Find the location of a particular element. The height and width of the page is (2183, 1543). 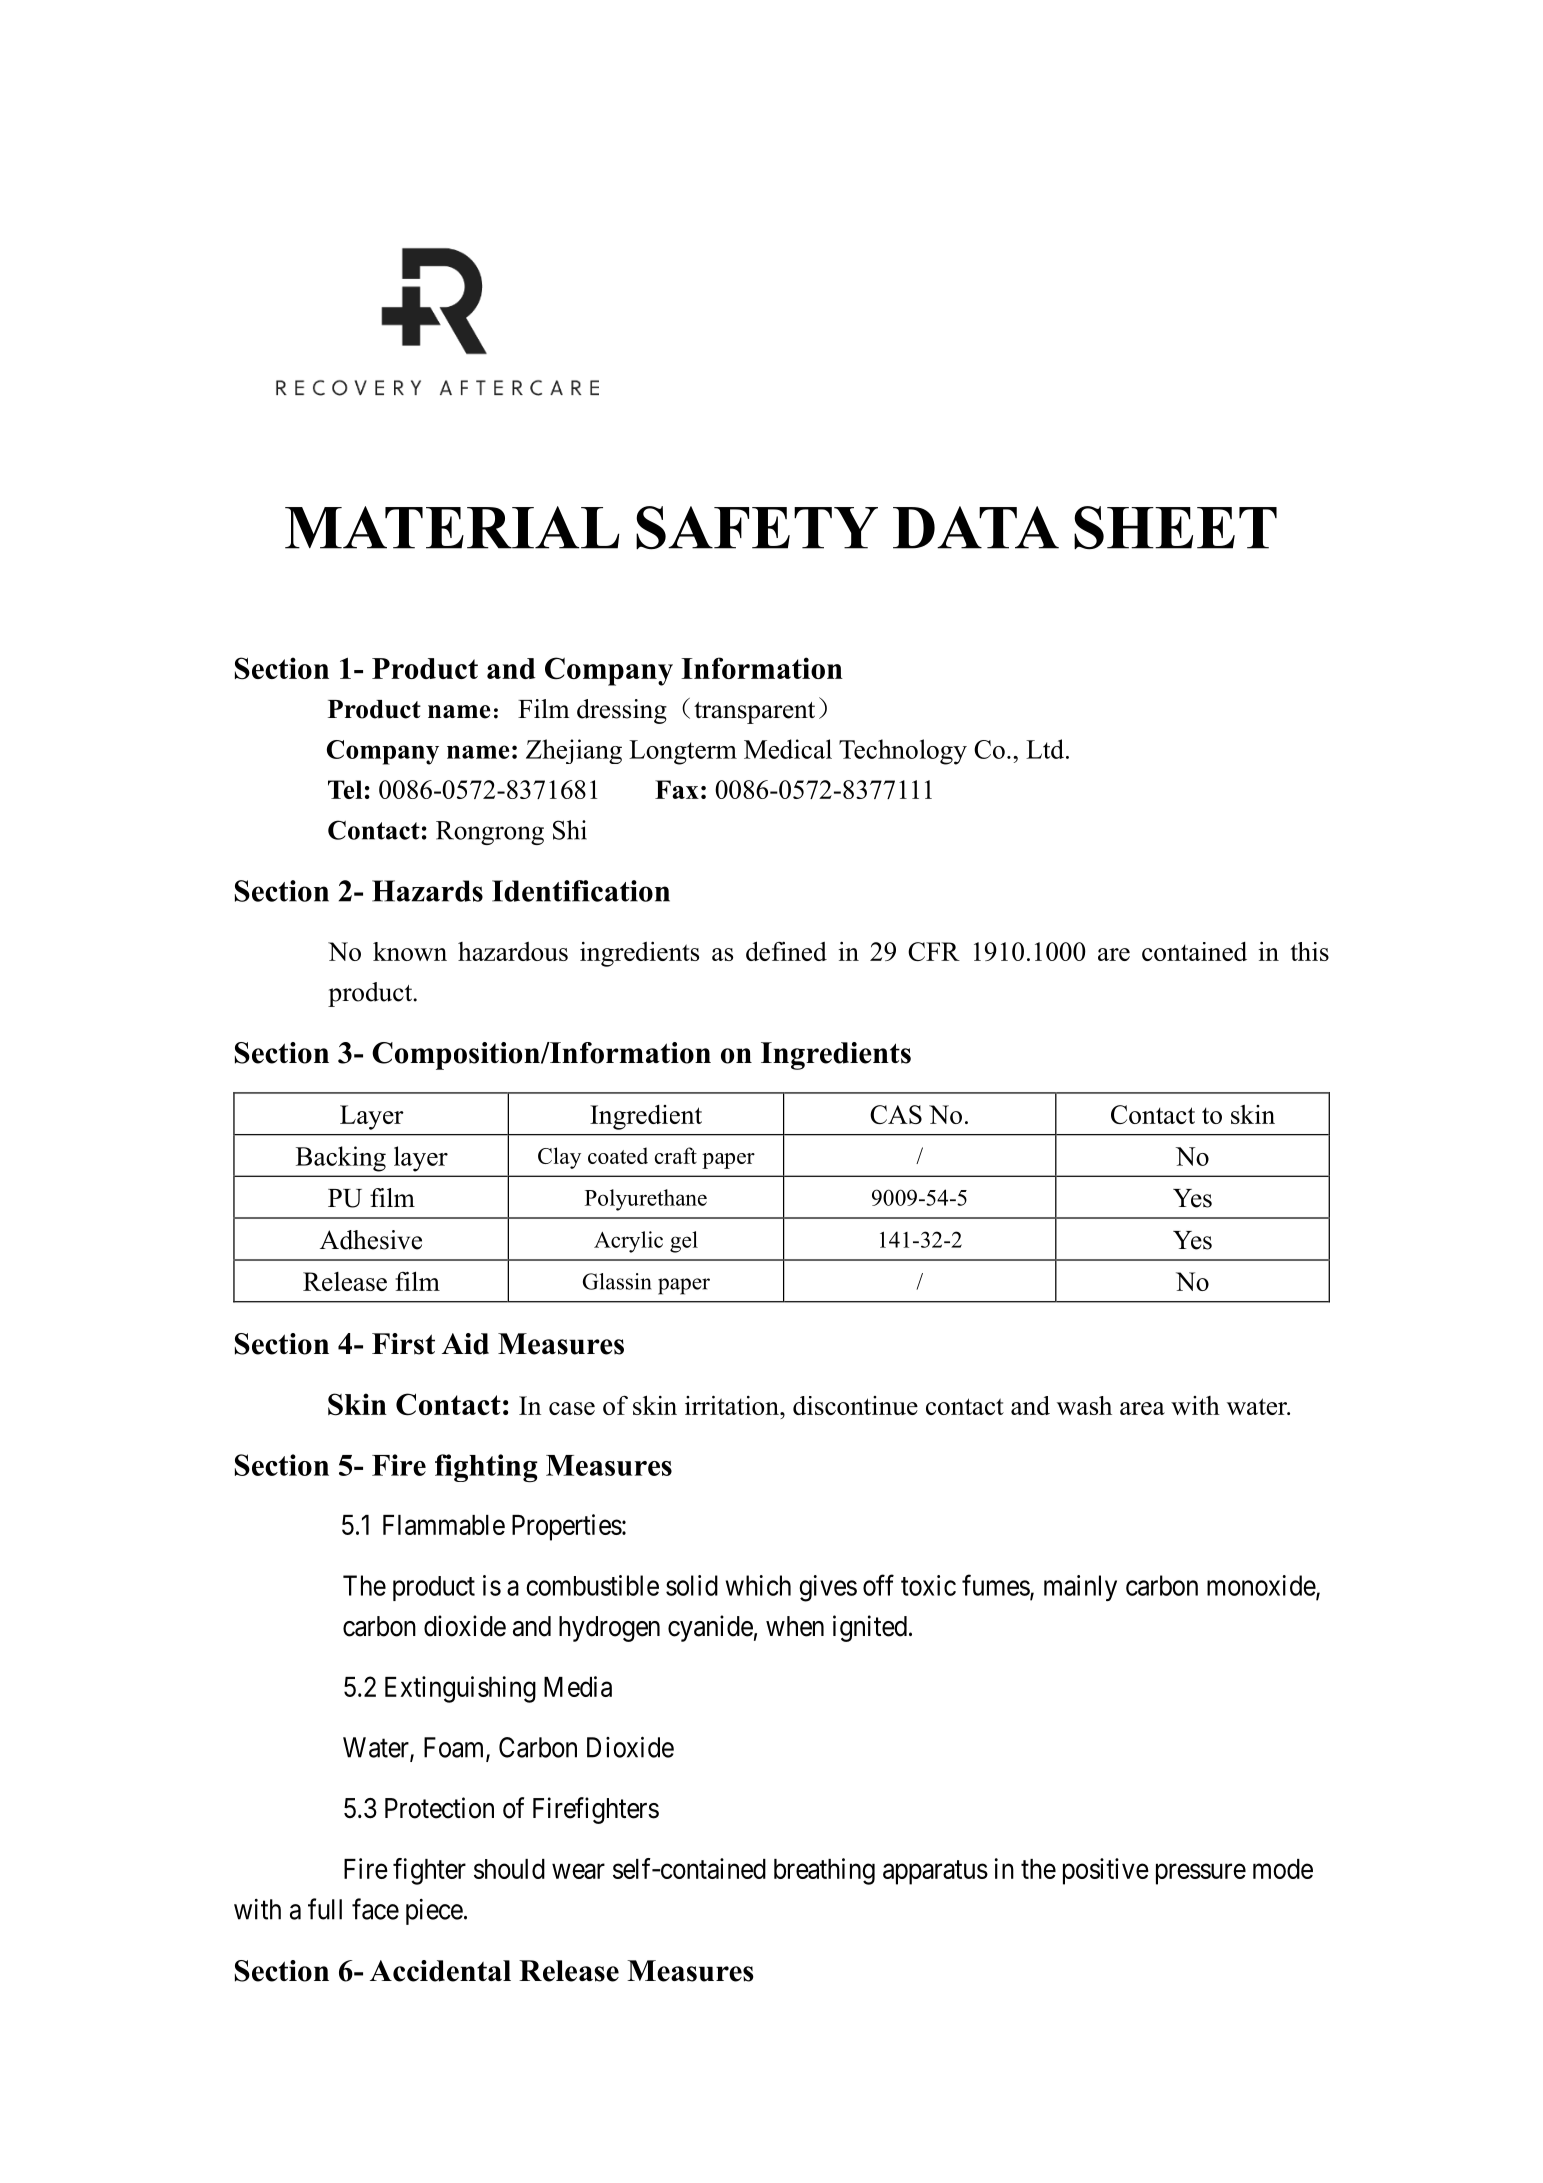

SHEET is located at coordinates (1175, 528).
